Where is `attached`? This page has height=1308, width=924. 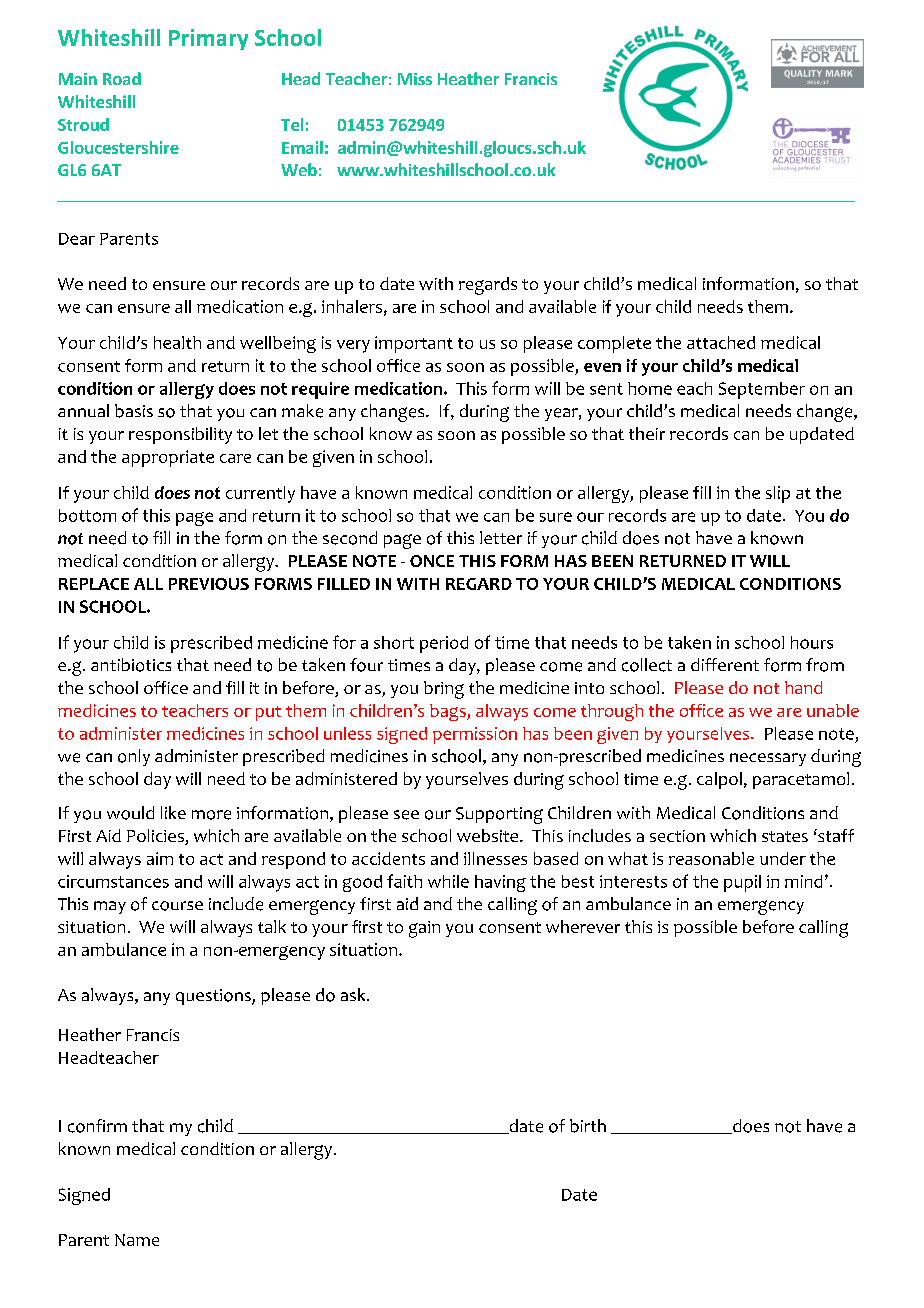
attached is located at coordinates (721, 342).
